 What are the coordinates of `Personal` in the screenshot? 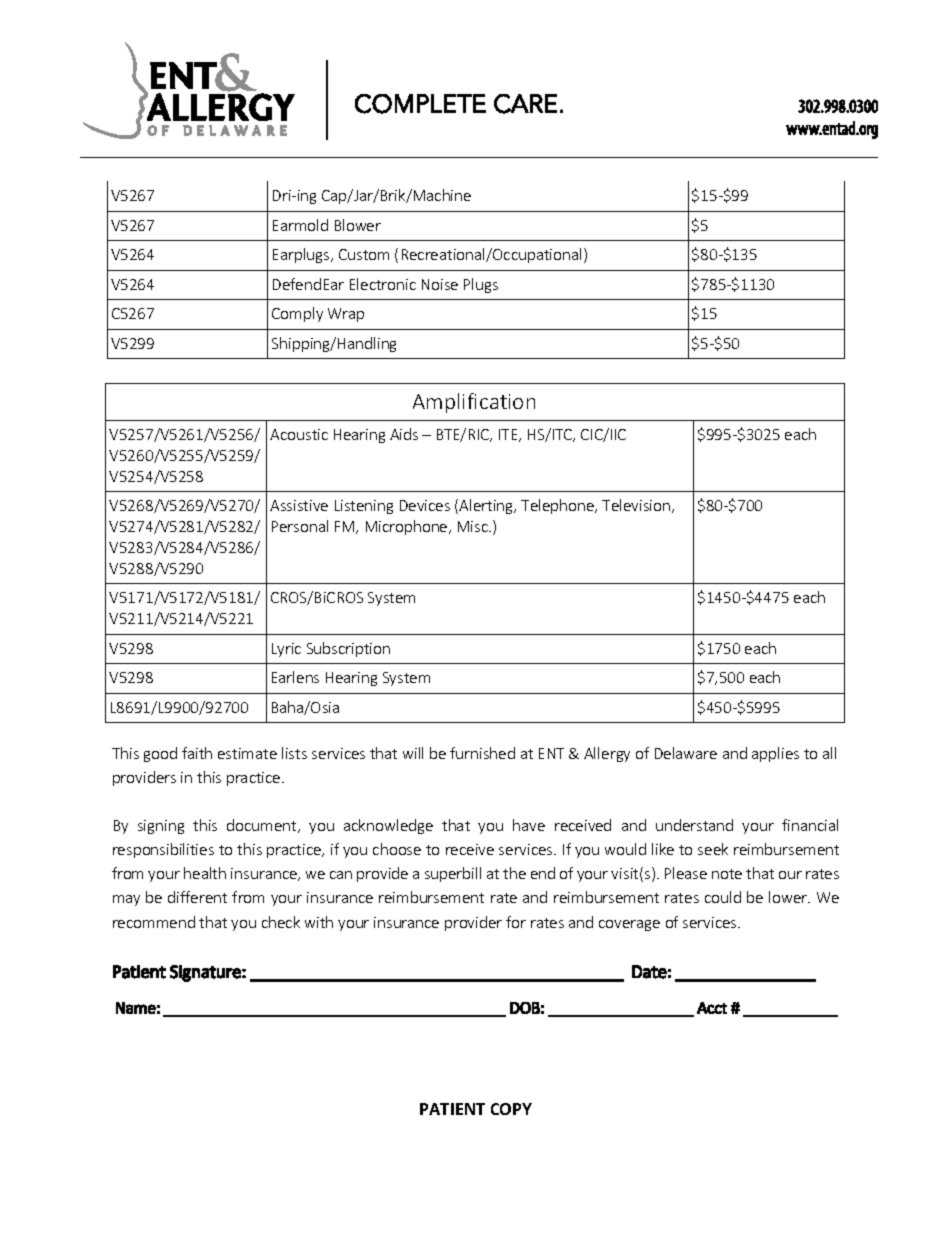 It's located at (300, 526).
